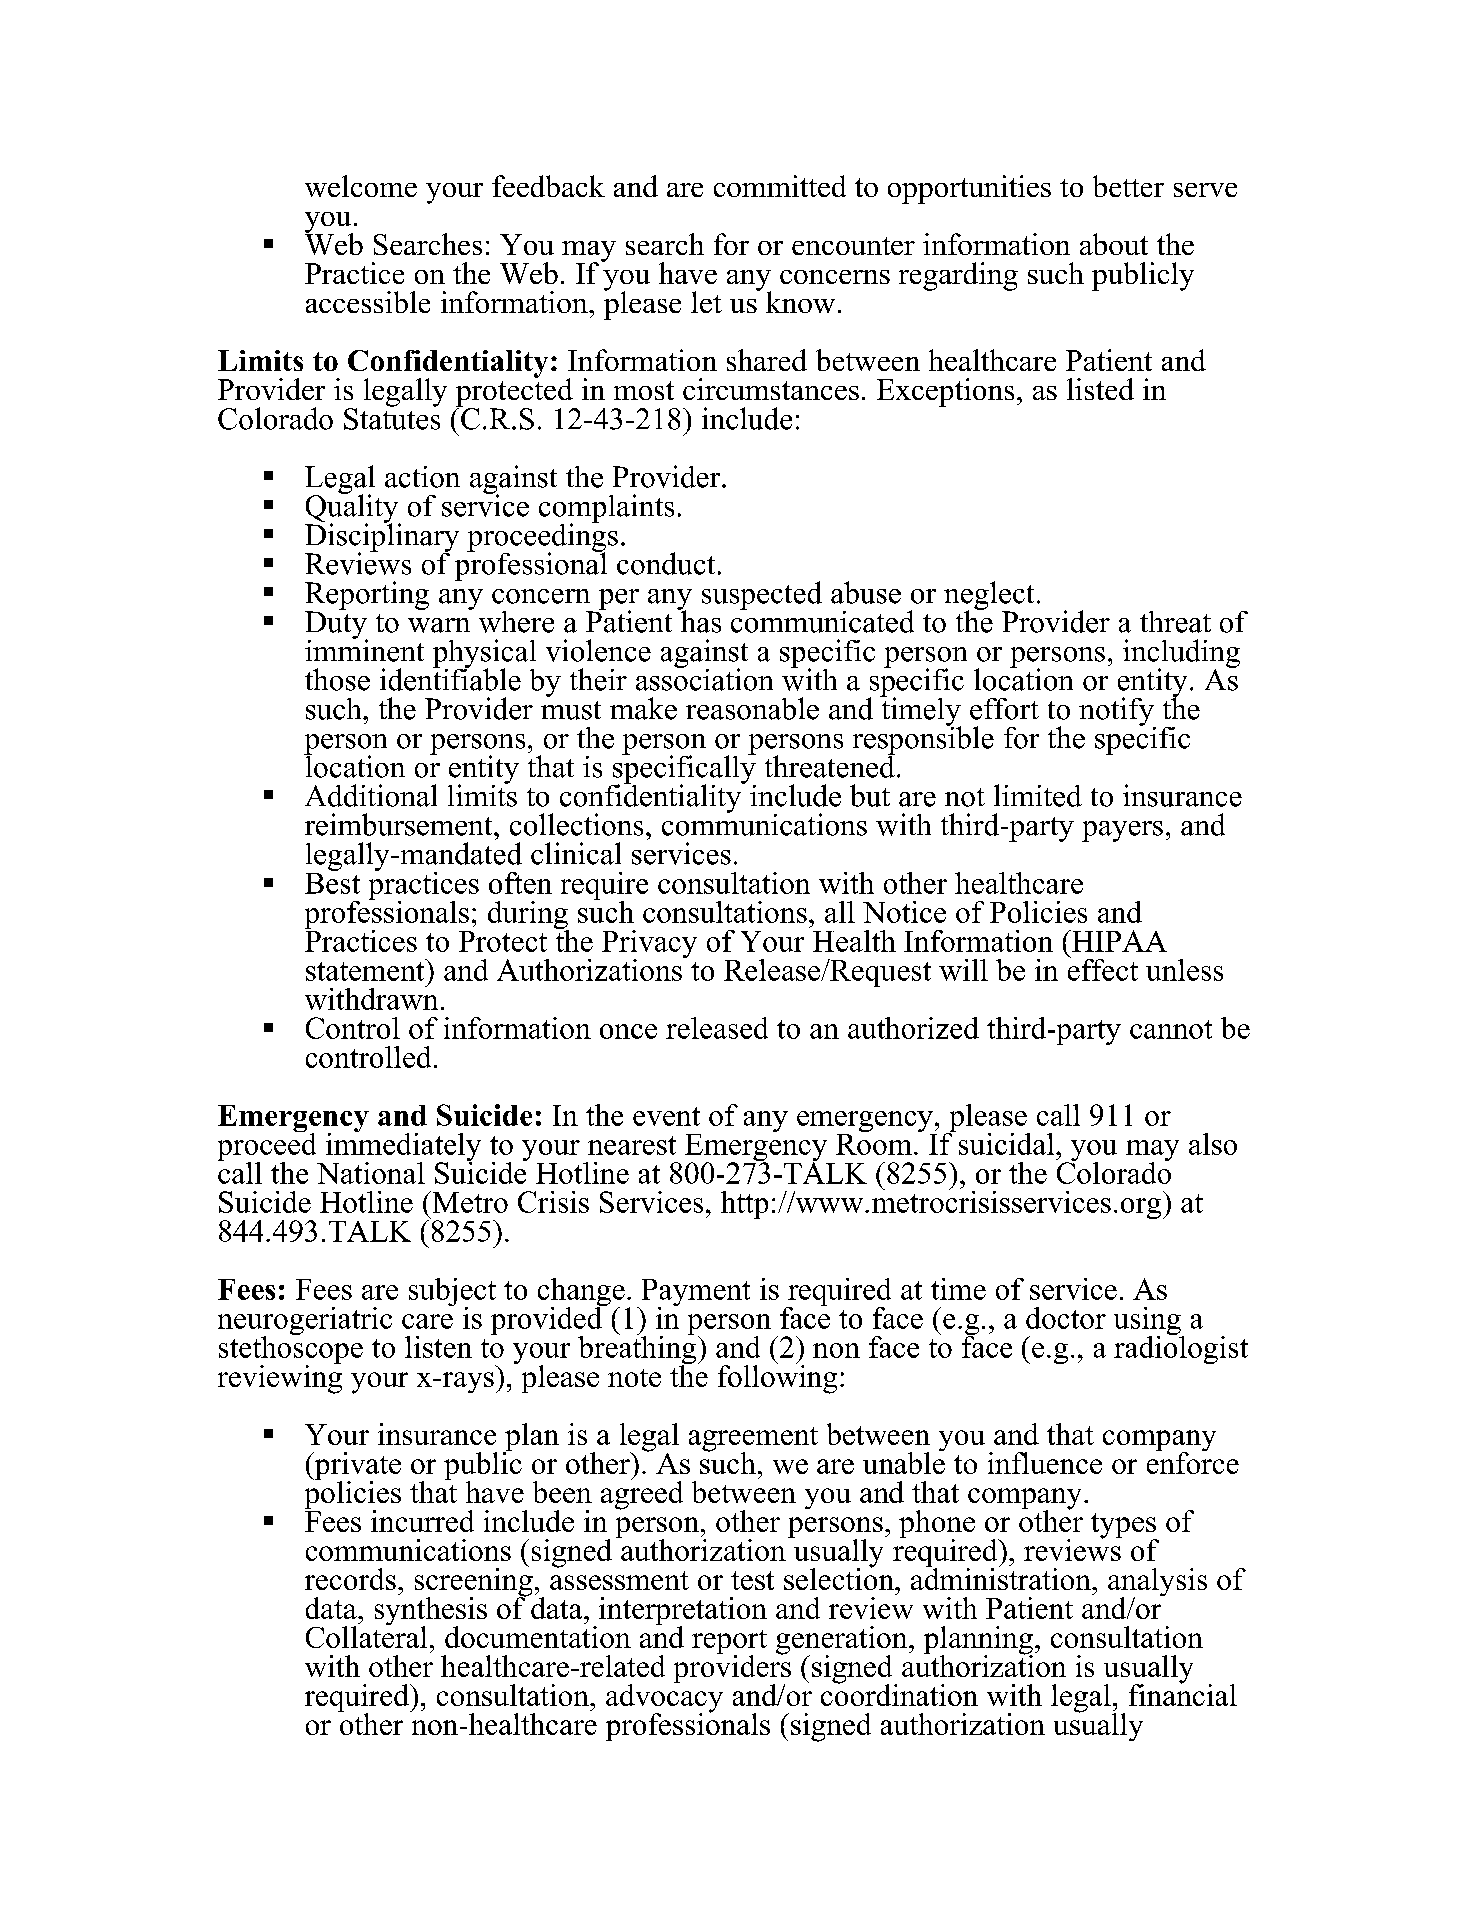 The height and width of the screenshot is (1915, 1480). I want to click on about, so click(1114, 244).
